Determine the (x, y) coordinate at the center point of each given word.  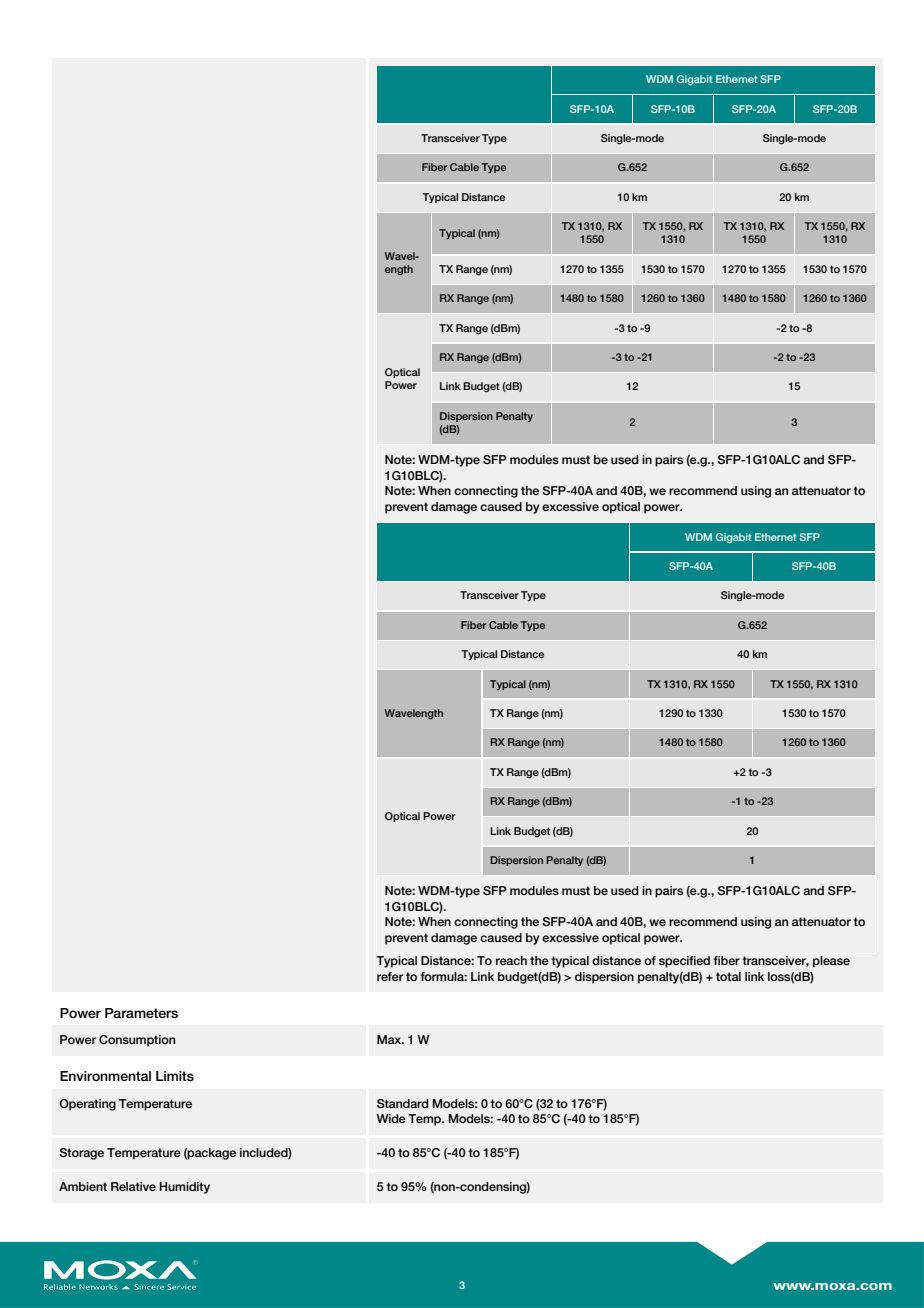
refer (390, 976)
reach (511, 960)
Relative (133, 1186)
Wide (391, 1118)
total (728, 976)
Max (390, 1039)
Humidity (184, 1188)
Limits (175, 1076)
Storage (81, 1154)
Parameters (141, 1013)
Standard (403, 1103)
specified (684, 962)
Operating (87, 1105)
